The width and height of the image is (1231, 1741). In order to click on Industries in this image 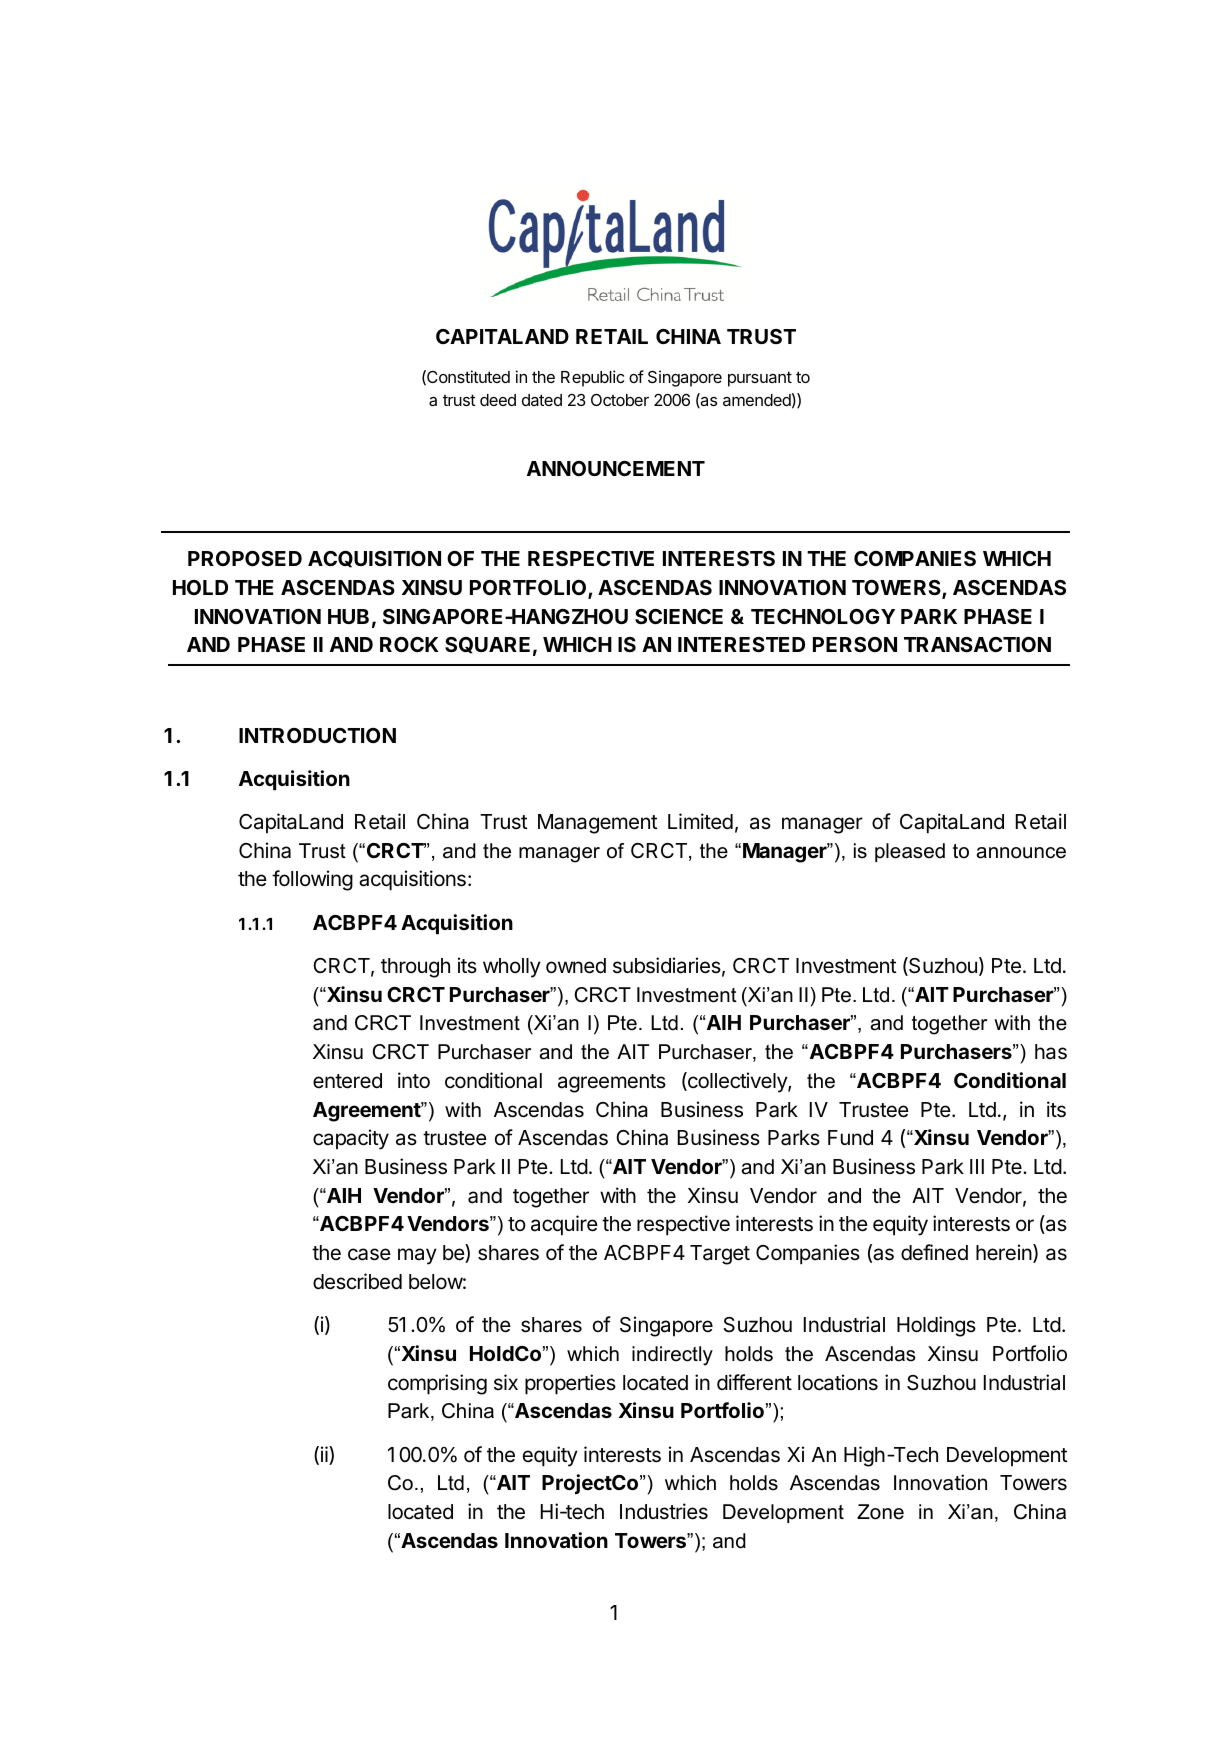, I will do `click(664, 1511)`.
